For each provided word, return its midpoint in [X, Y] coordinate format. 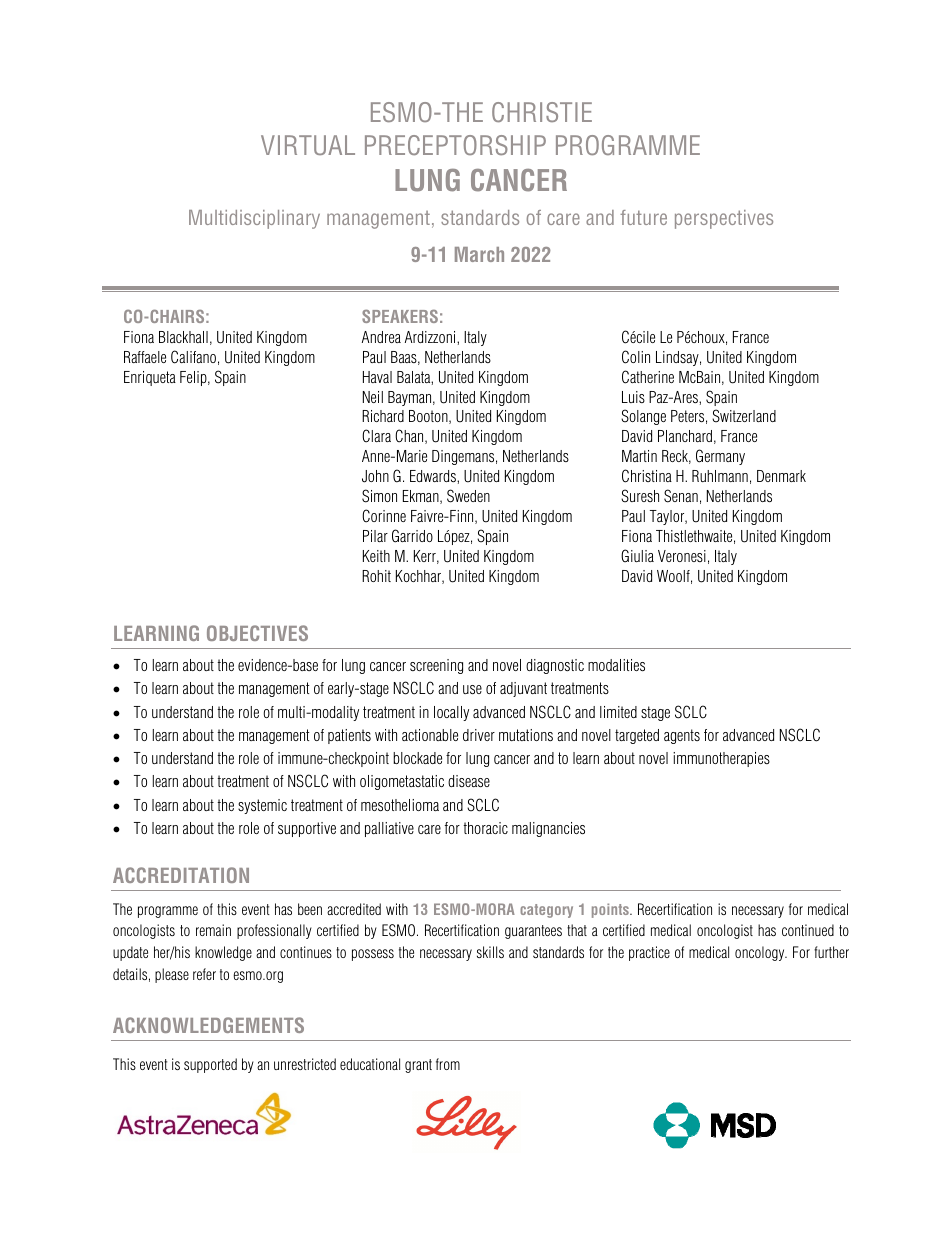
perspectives [724, 219]
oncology [761, 953]
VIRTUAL [308, 145]
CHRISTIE [542, 112]
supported [210, 1065]
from [448, 1064]
